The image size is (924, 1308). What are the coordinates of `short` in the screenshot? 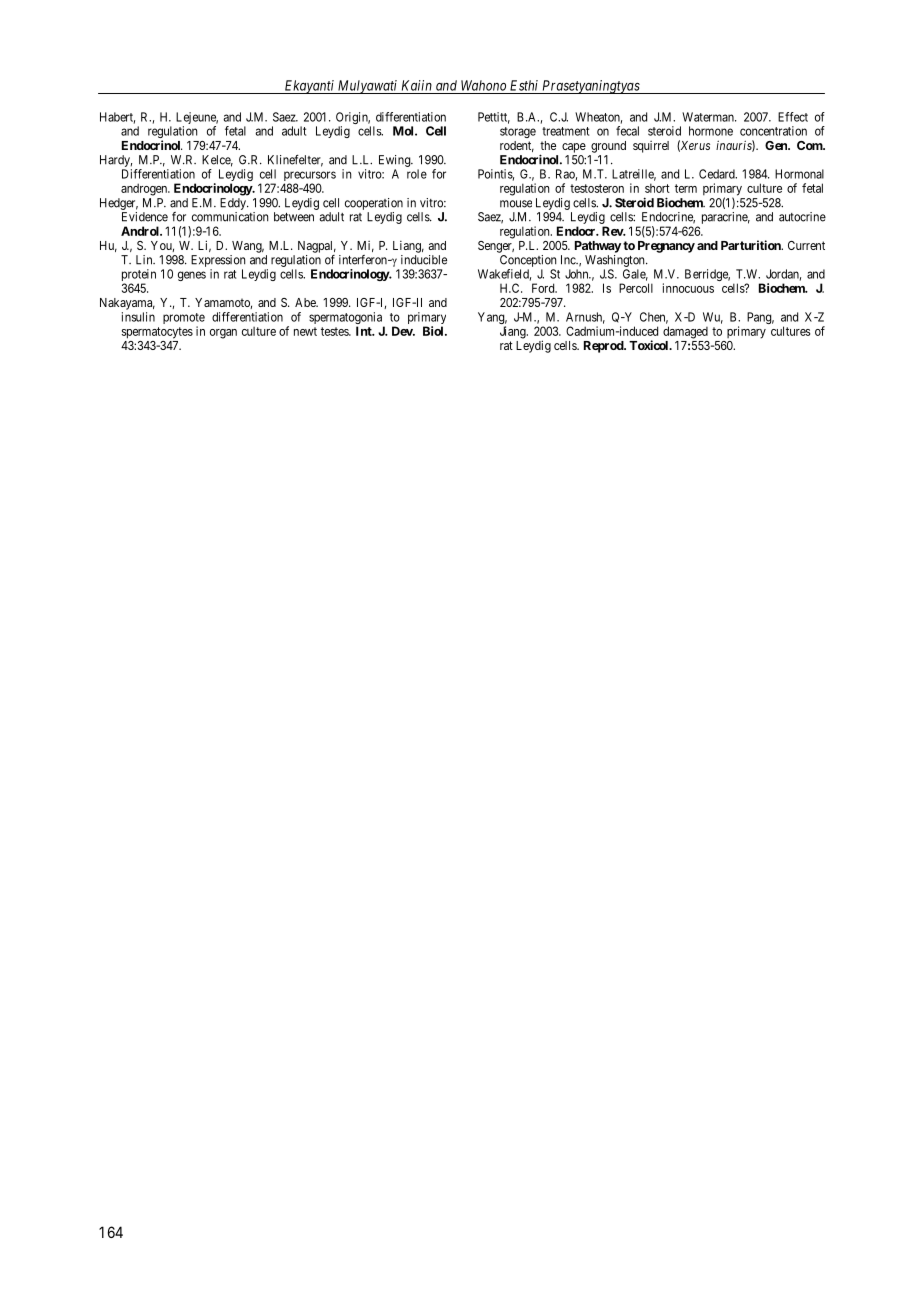 It's located at (657, 188).
